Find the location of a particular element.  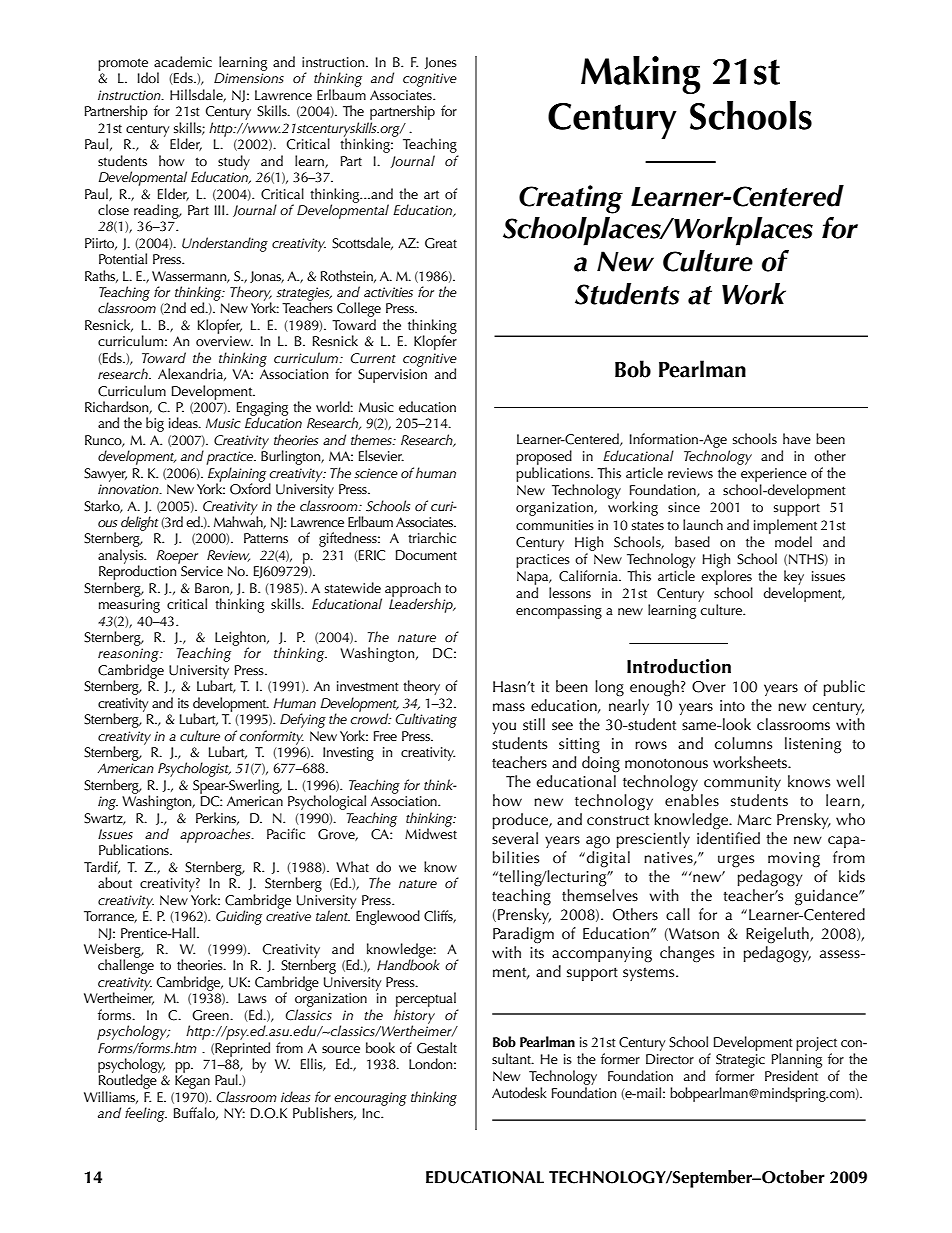

feeling is located at coordinates (146, 1114).
